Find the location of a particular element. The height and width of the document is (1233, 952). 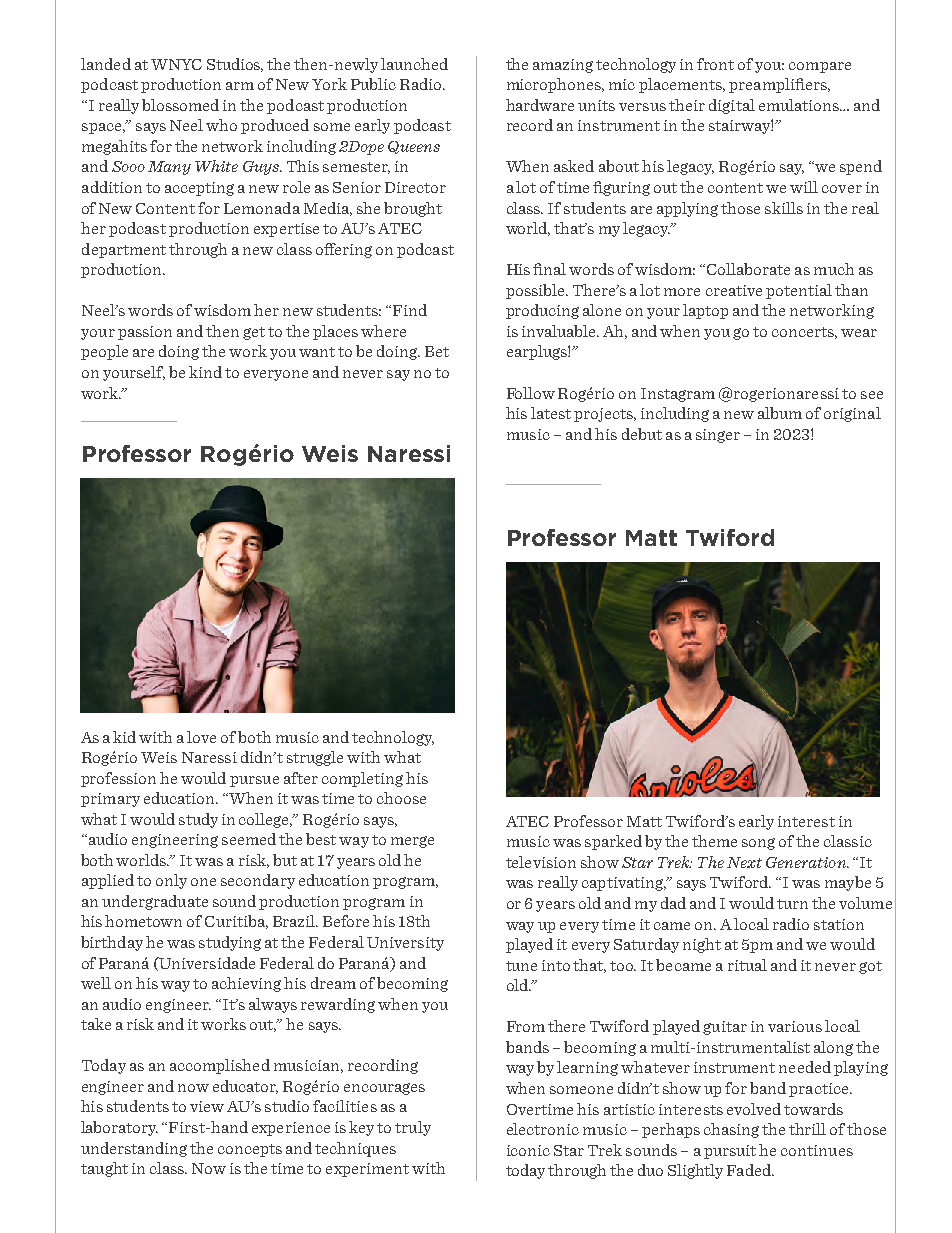

kind is located at coordinates (205, 372).
